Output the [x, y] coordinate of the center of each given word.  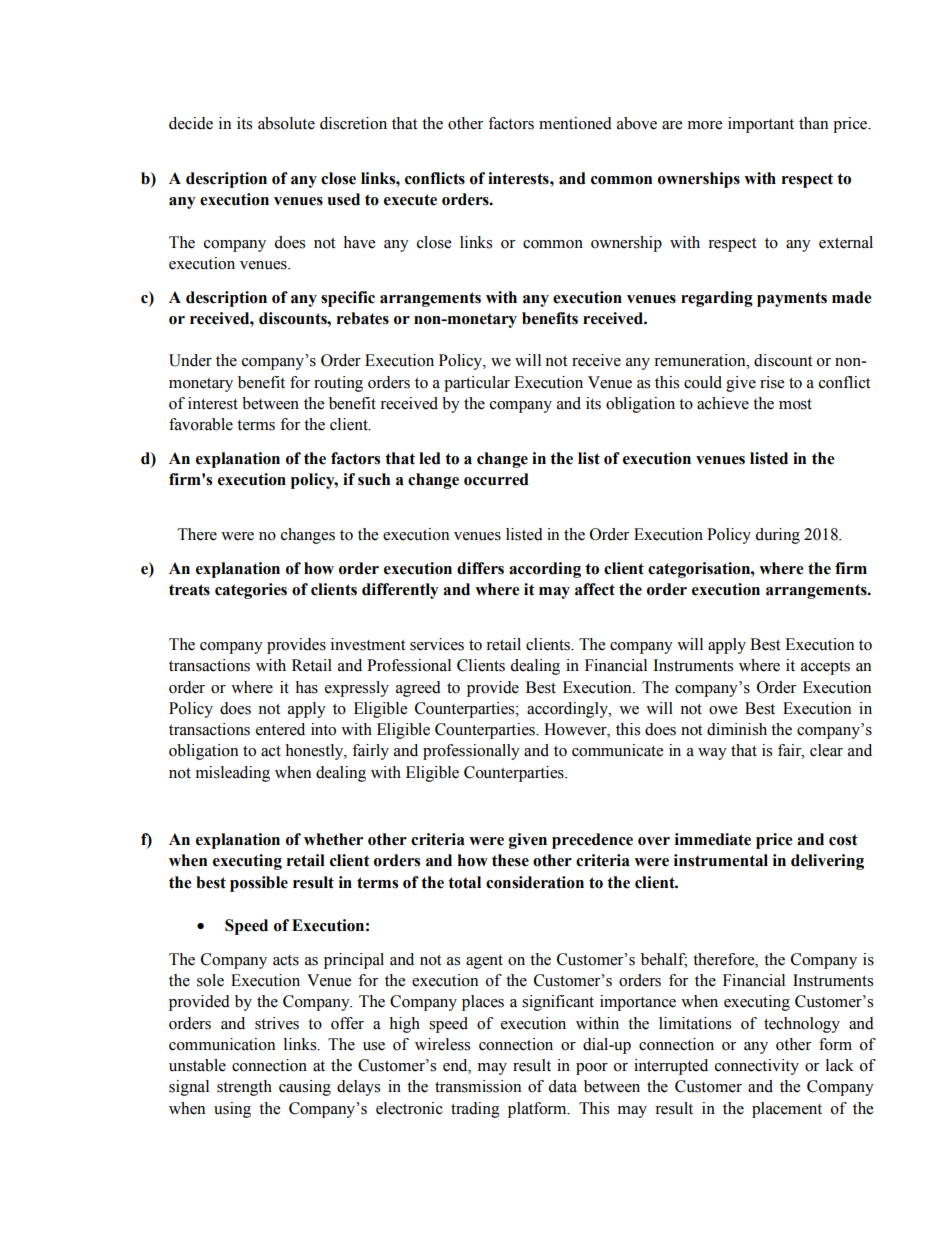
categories [251, 591]
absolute [286, 123]
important [761, 125]
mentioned [575, 123]
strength [244, 1088]
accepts [825, 668]
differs [480, 568]
